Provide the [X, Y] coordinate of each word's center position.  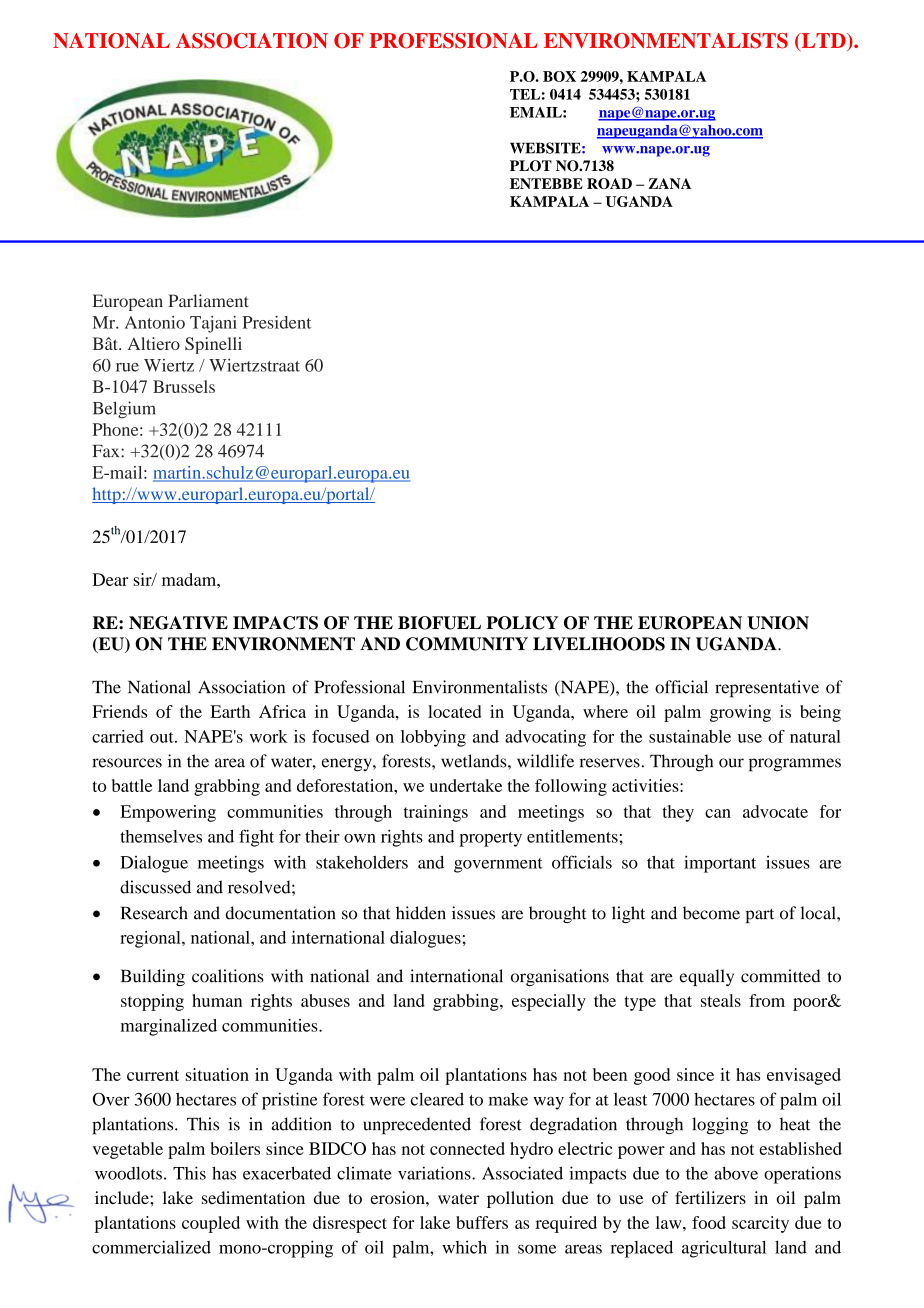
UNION [778, 623]
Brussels [184, 386]
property [490, 839]
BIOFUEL [439, 623]
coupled [211, 1224]
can [718, 813]
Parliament [208, 300]
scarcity [760, 1224]
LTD [823, 40]
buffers [482, 1222]
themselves [161, 836]
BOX [559, 76]
